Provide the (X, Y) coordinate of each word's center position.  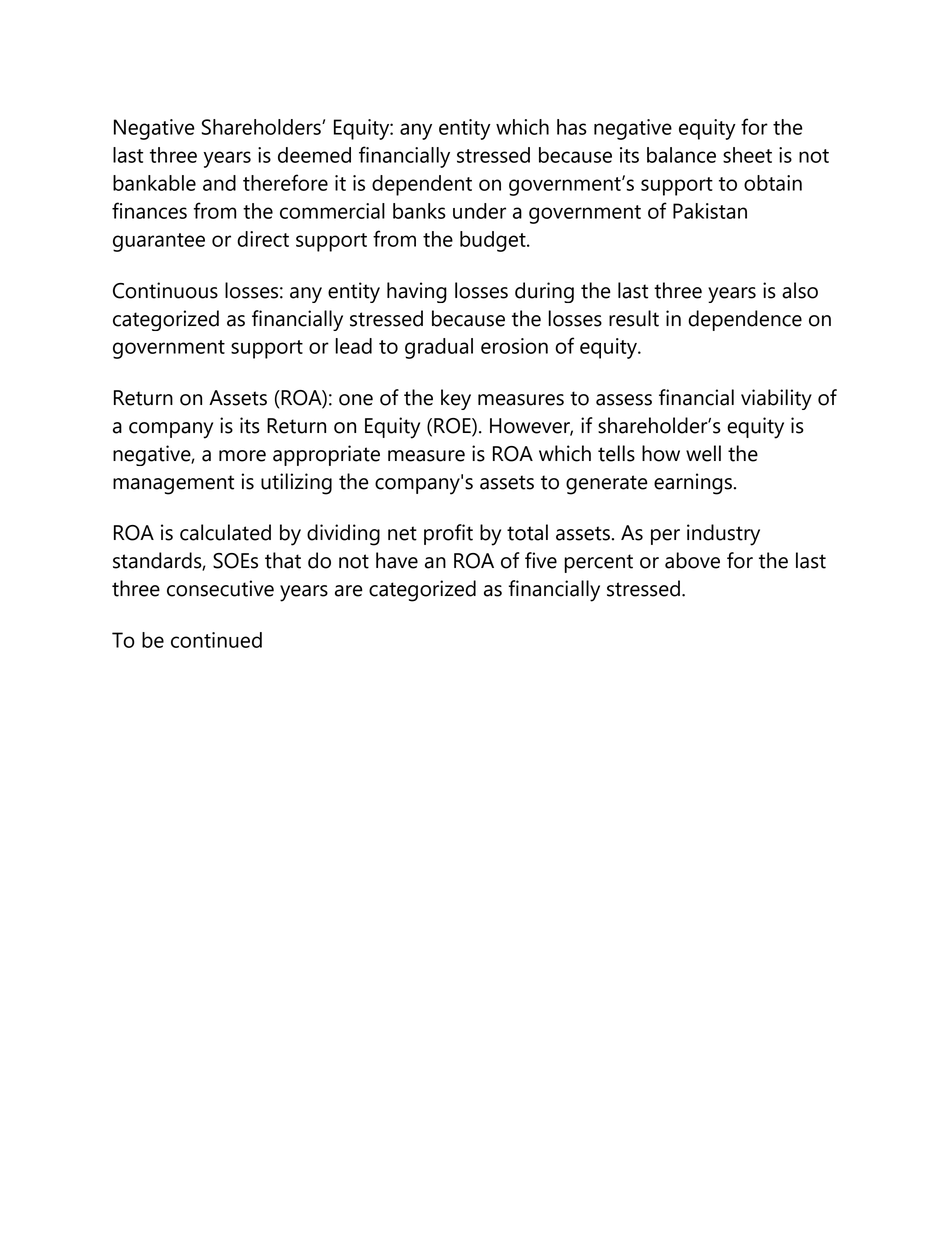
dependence (745, 320)
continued (216, 640)
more (242, 456)
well (703, 453)
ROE (453, 427)
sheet (747, 155)
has (572, 127)
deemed (314, 155)
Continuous (165, 290)
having (417, 292)
